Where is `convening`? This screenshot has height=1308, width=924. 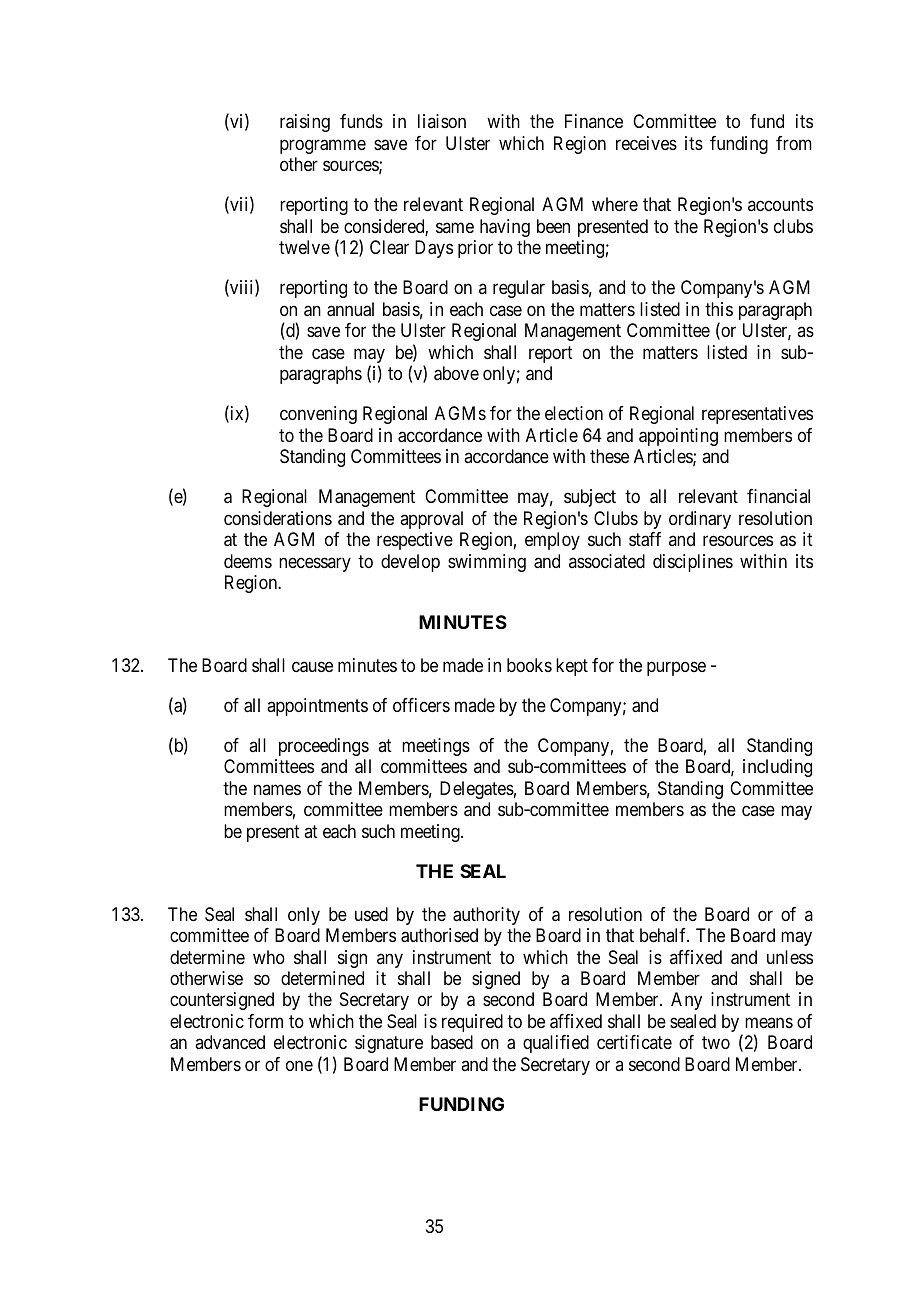
convening is located at coordinates (318, 415).
